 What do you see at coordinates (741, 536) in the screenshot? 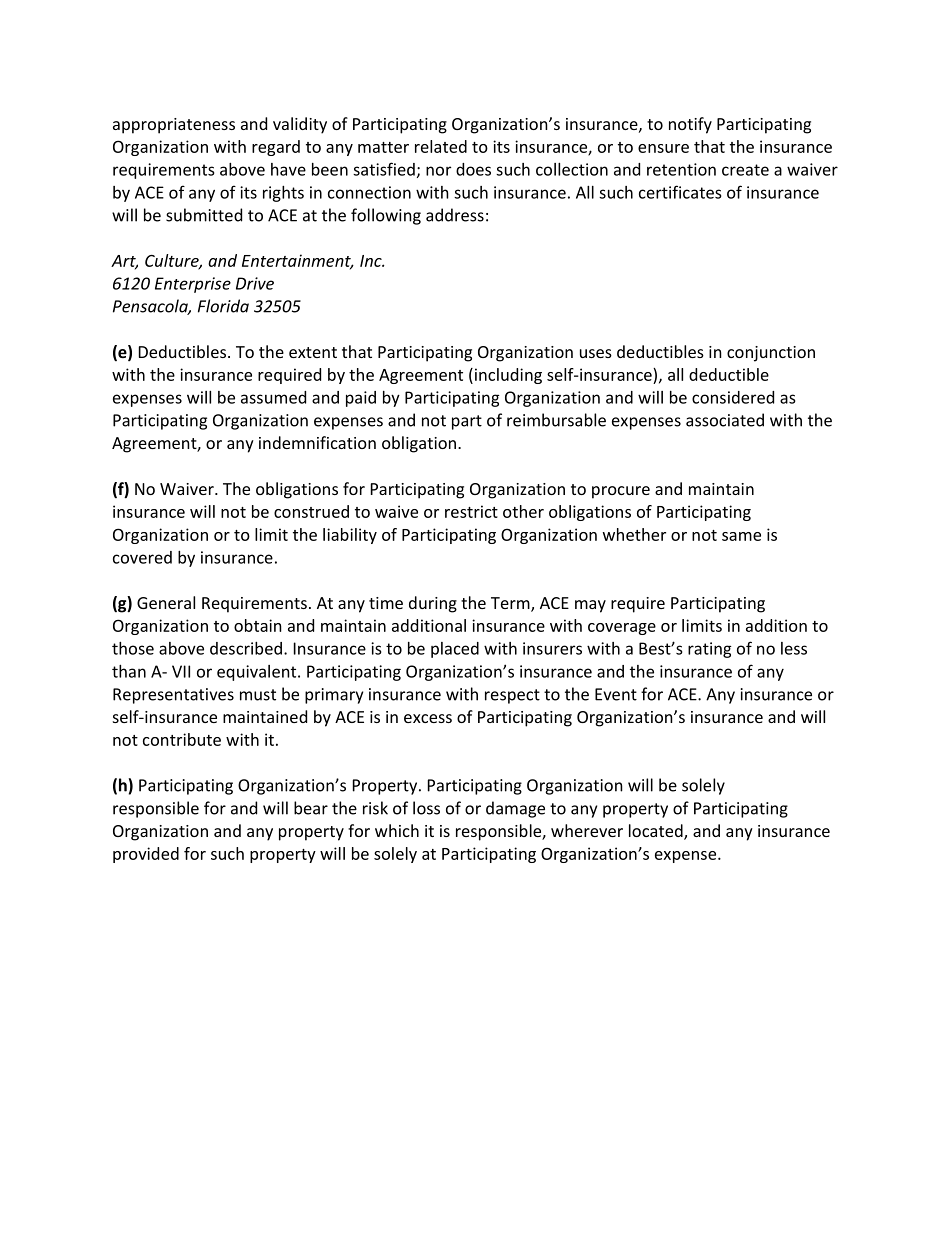
I see `same` at bounding box center [741, 536].
